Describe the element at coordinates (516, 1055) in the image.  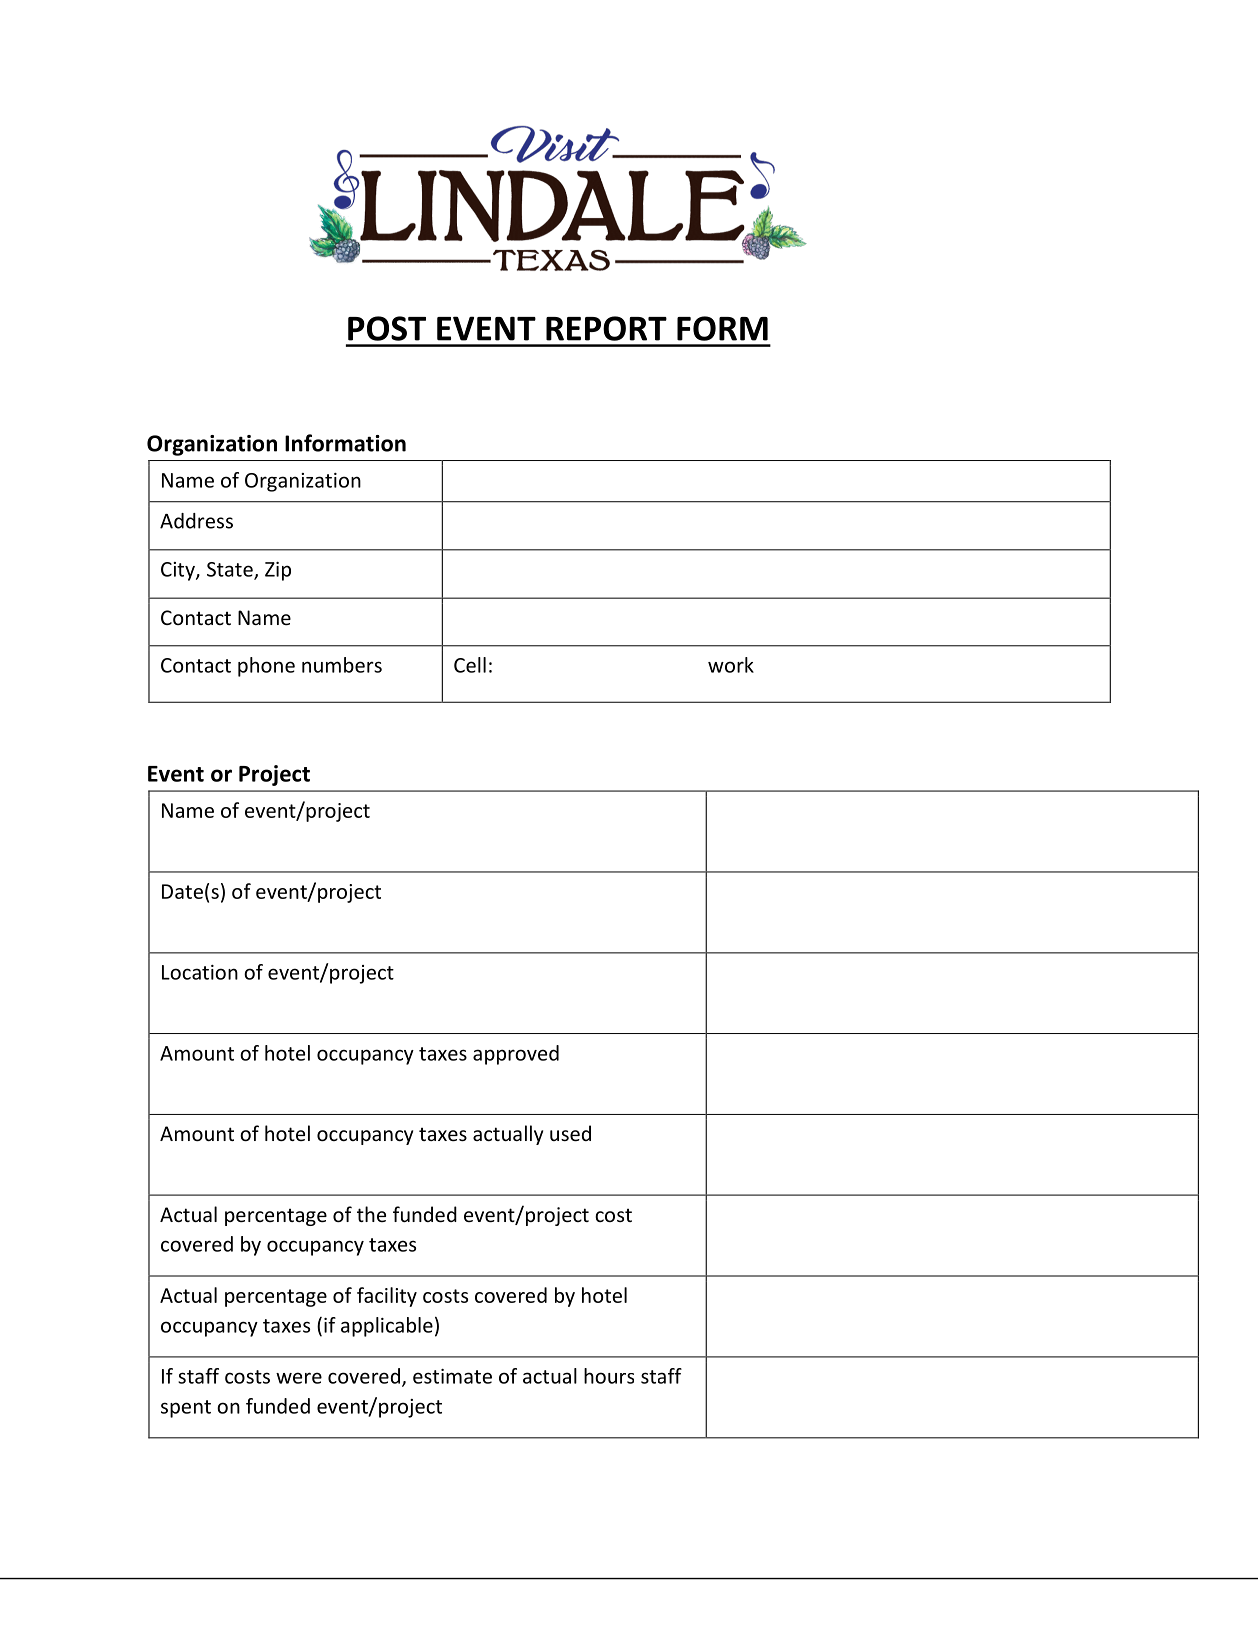
I see `approved` at that location.
